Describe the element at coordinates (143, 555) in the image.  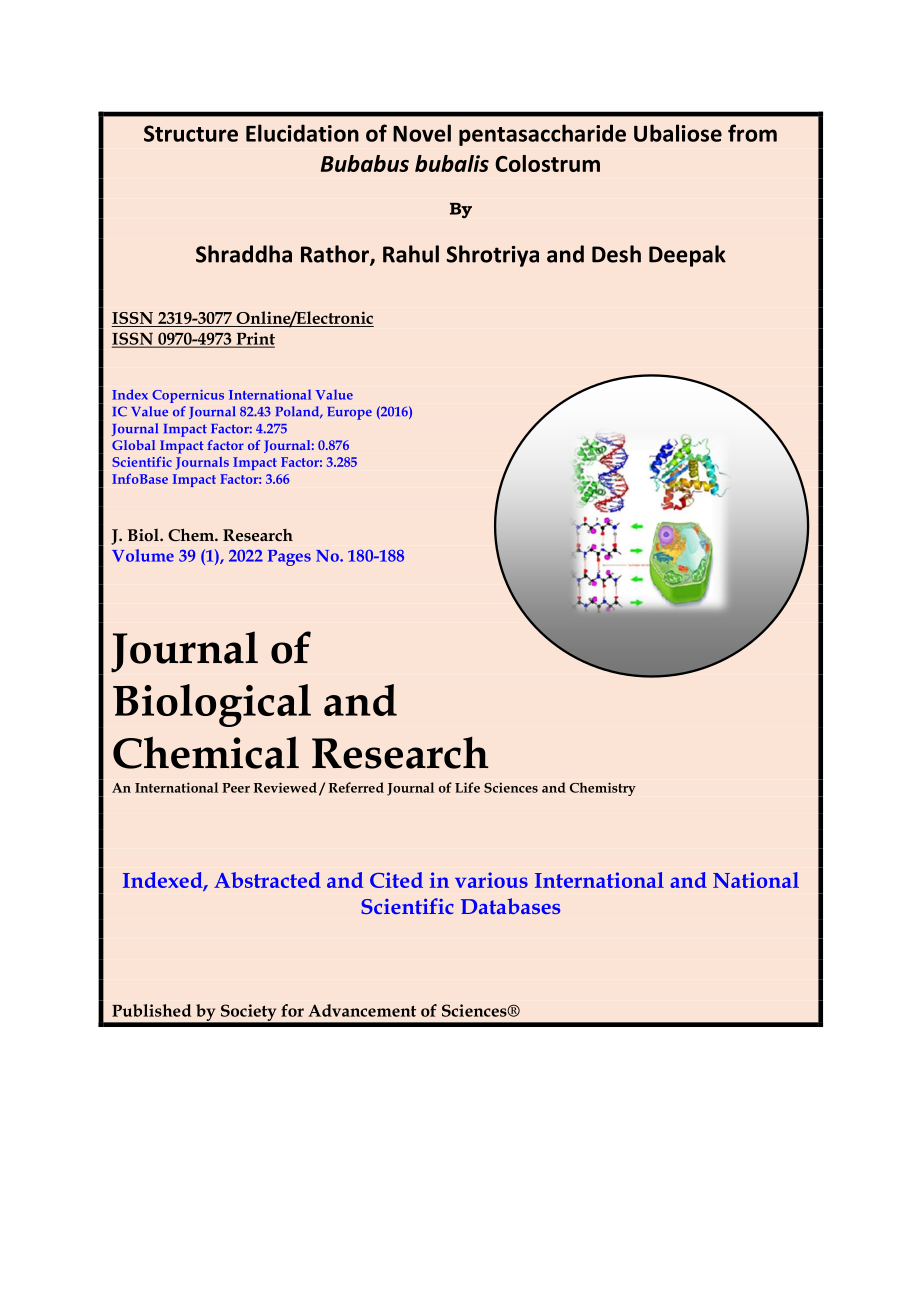
I see `Volume` at that location.
